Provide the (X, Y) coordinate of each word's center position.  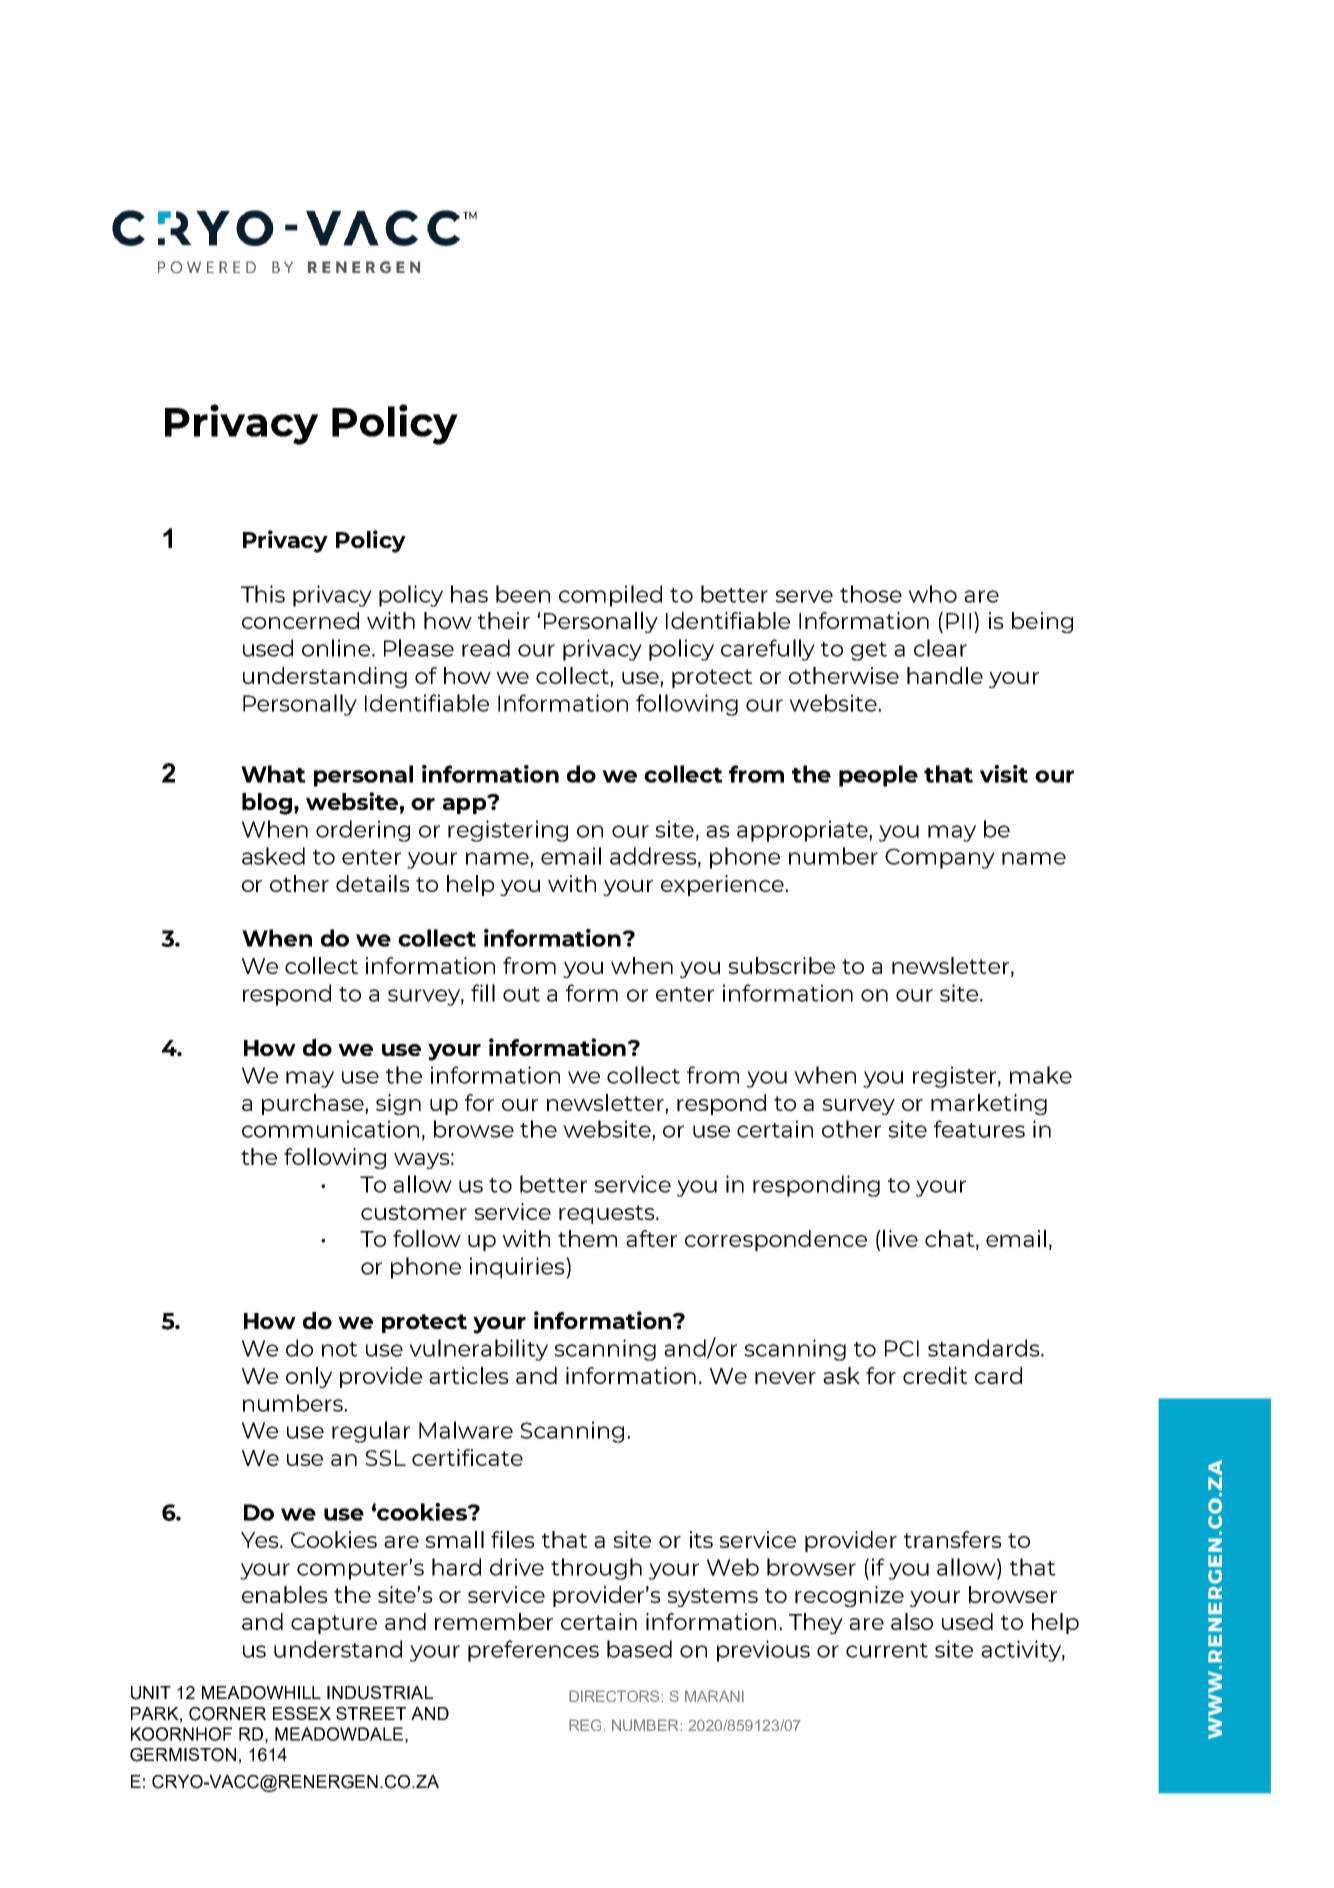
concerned (300, 620)
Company (940, 858)
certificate (467, 1457)
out (521, 994)
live (900, 1238)
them (587, 1238)
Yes (261, 1540)
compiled (610, 596)
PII (958, 621)
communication (330, 1129)
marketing (989, 1104)
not (340, 1349)
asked (273, 856)
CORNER (227, 1714)
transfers (953, 1539)
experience (723, 885)
